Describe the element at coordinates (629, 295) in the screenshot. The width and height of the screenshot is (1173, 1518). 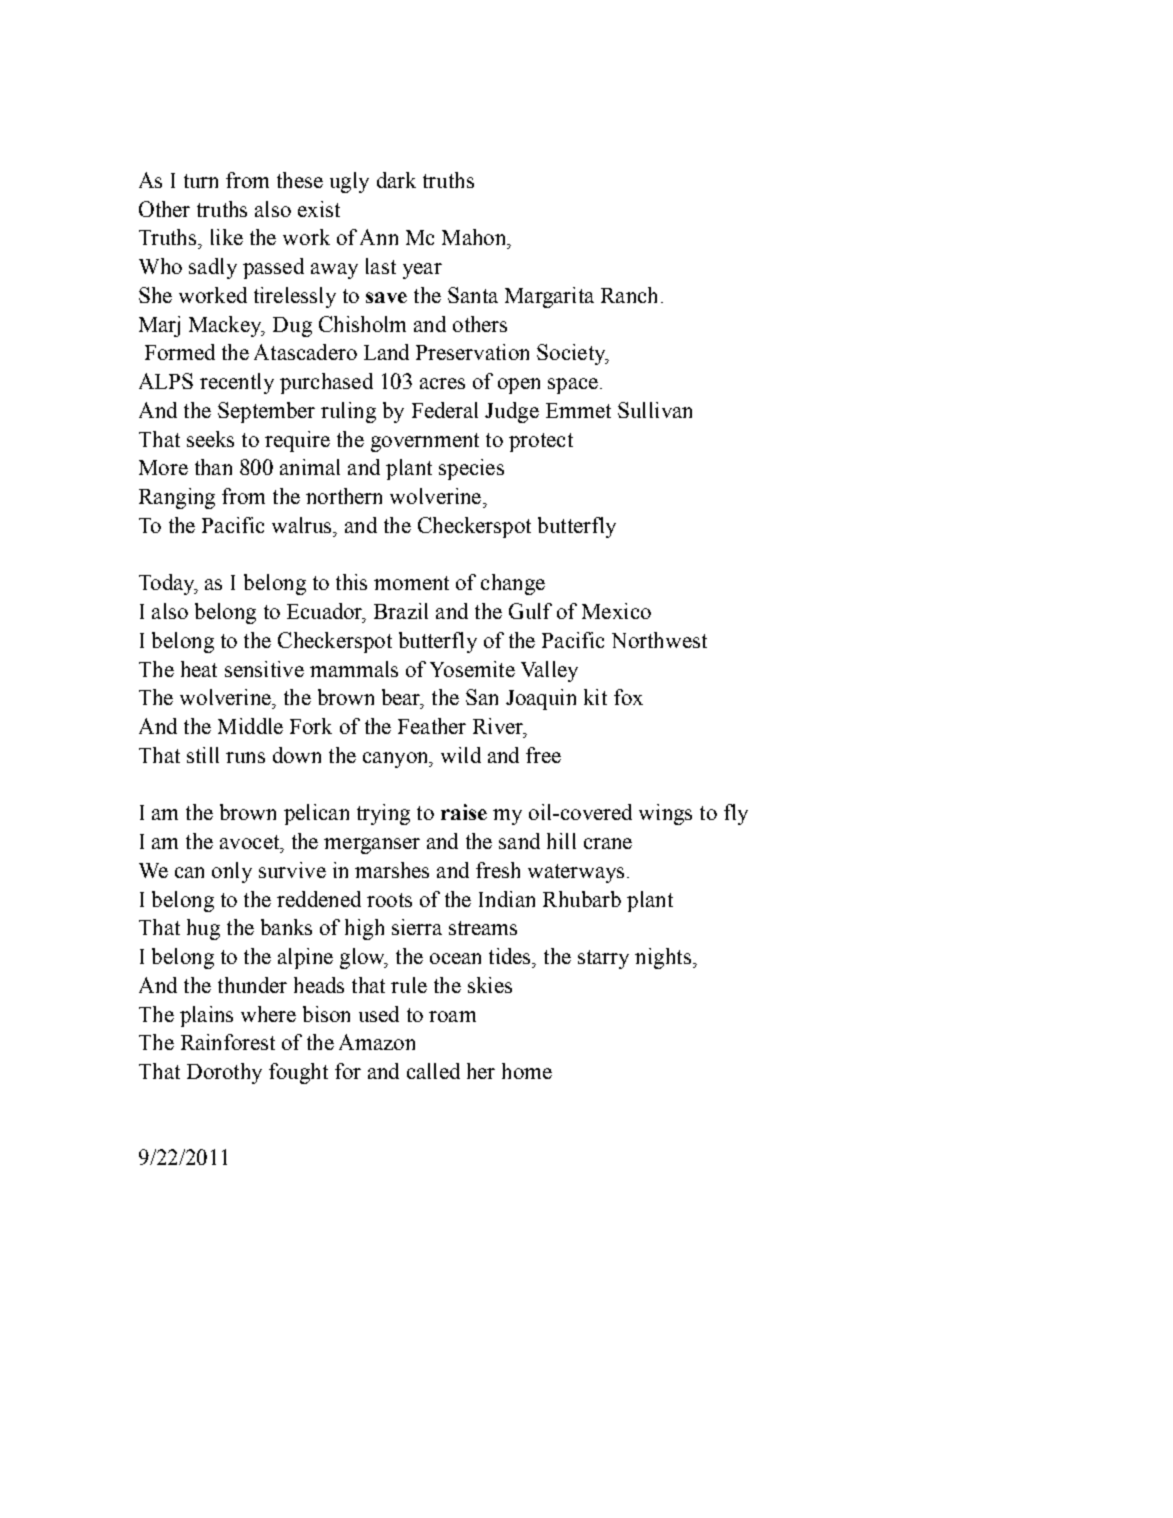
I see `Ranch` at that location.
